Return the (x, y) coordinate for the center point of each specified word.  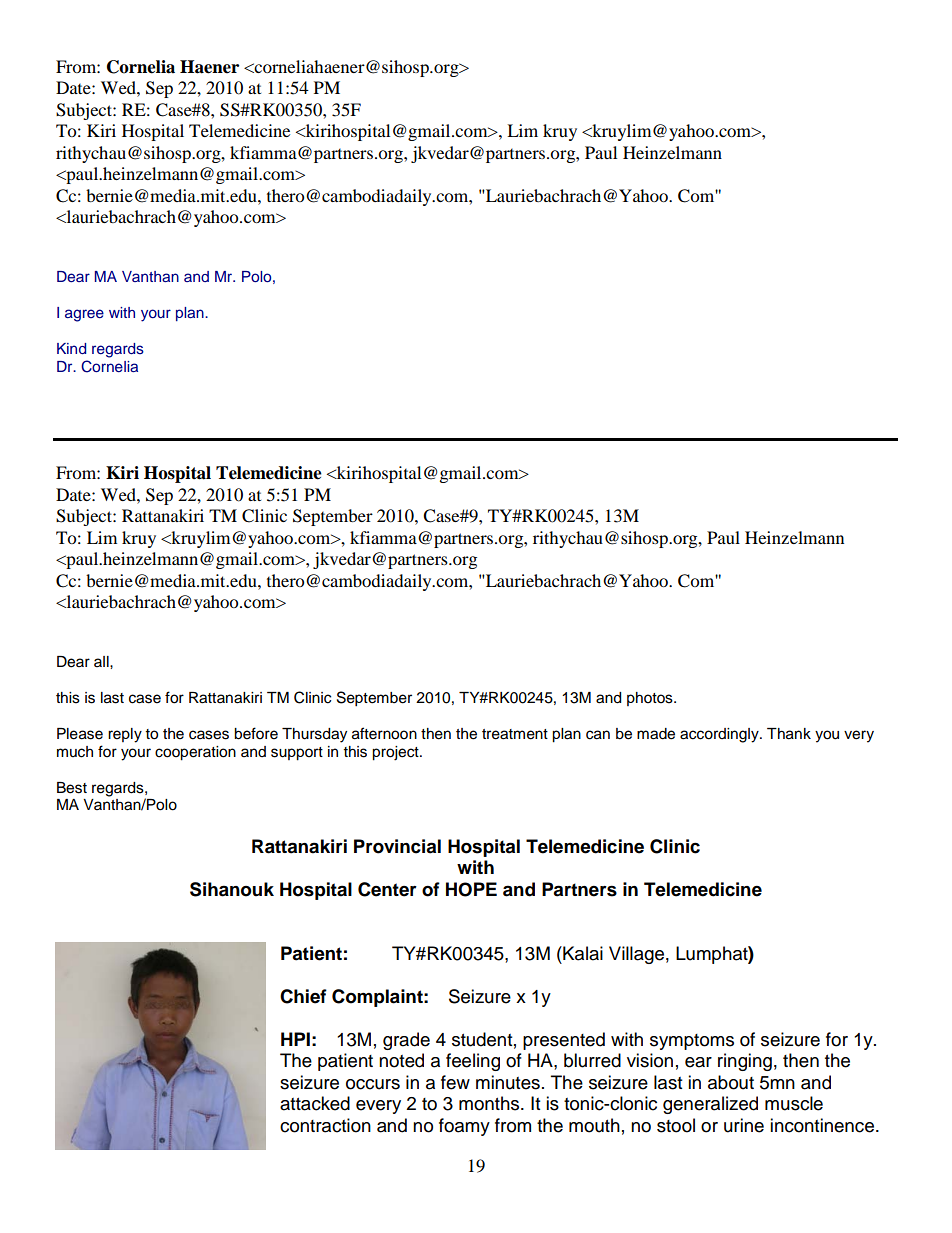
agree (84, 315)
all (102, 661)
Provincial (397, 846)
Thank (789, 734)
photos (651, 699)
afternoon (384, 733)
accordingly (720, 735)
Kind (71, 348)
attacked (315, 1103)
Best (72, 788)
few (455, 1082)
